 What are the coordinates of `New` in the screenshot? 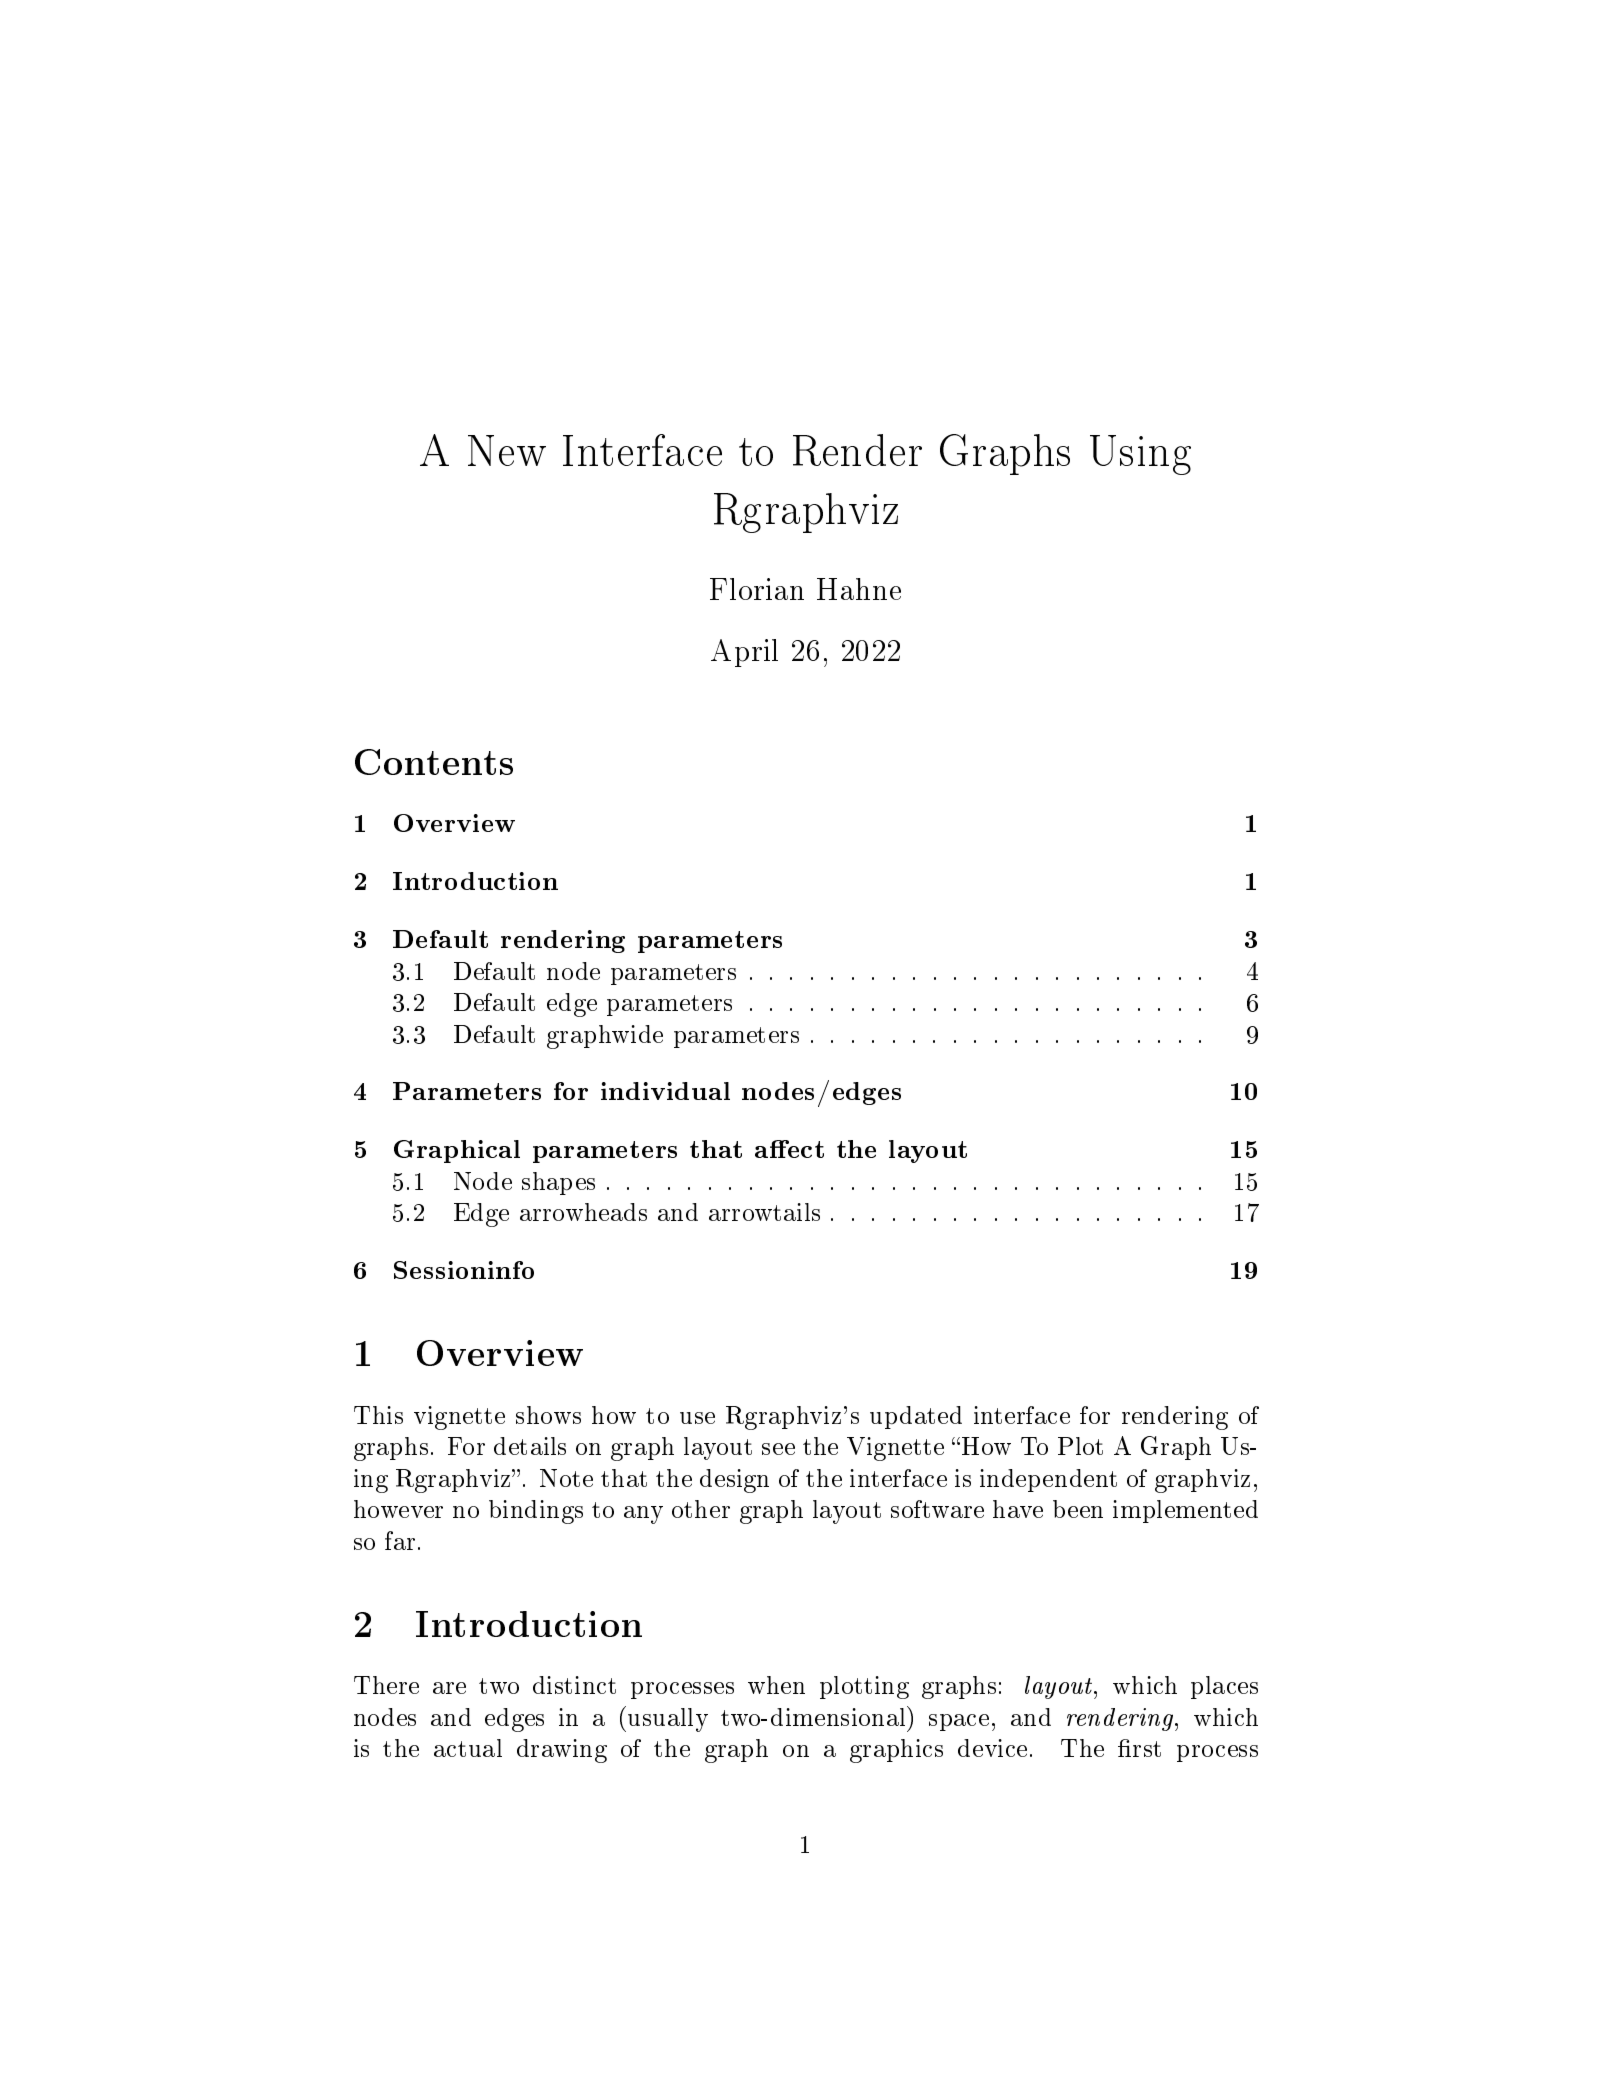 It's located at (507, 450).
